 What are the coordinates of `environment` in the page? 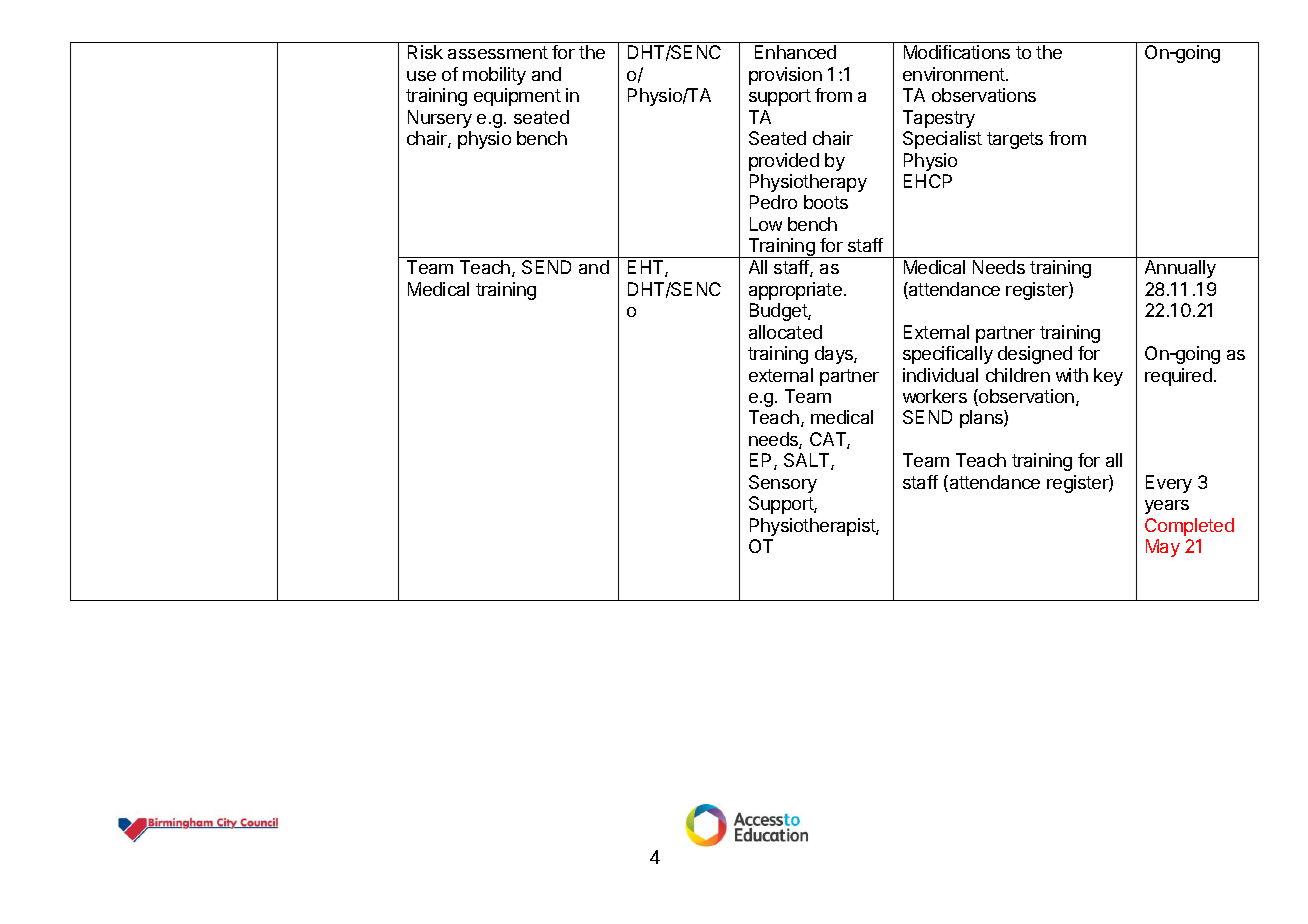 It's located at (955, 74).
